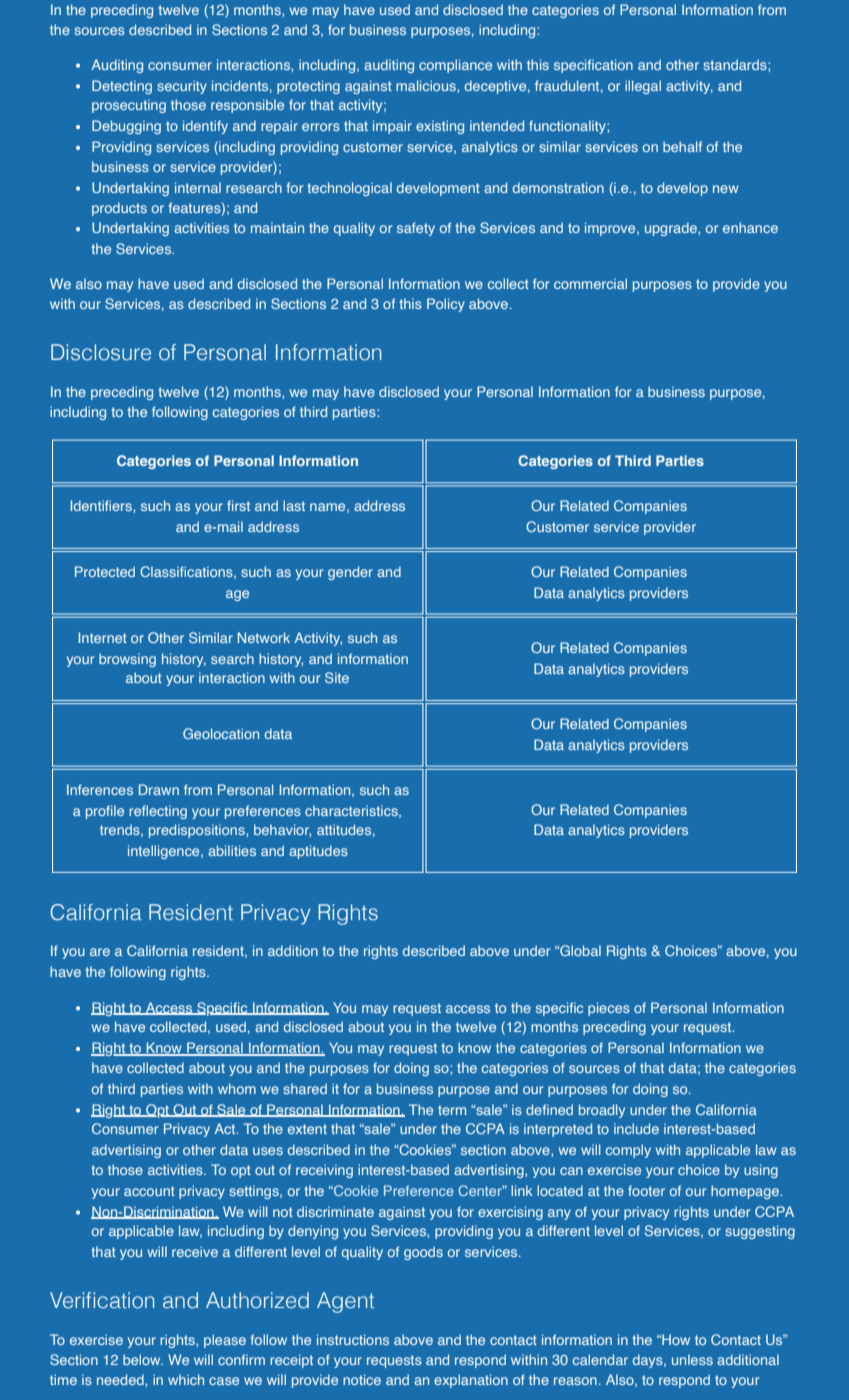  I want to click on prosecuting, so click(129, 106).
